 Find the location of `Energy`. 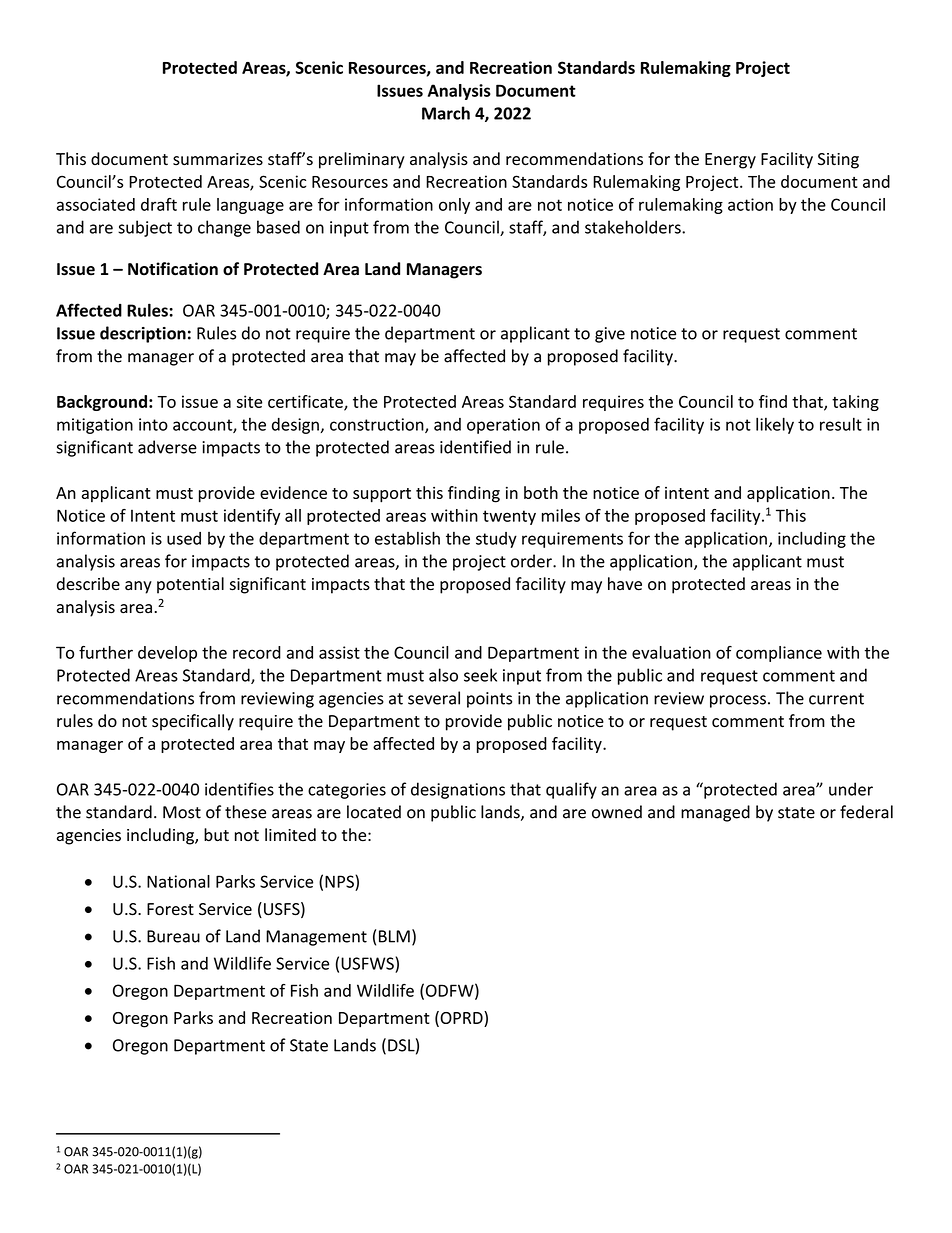

Energy is located at coordinates (730, 161).
